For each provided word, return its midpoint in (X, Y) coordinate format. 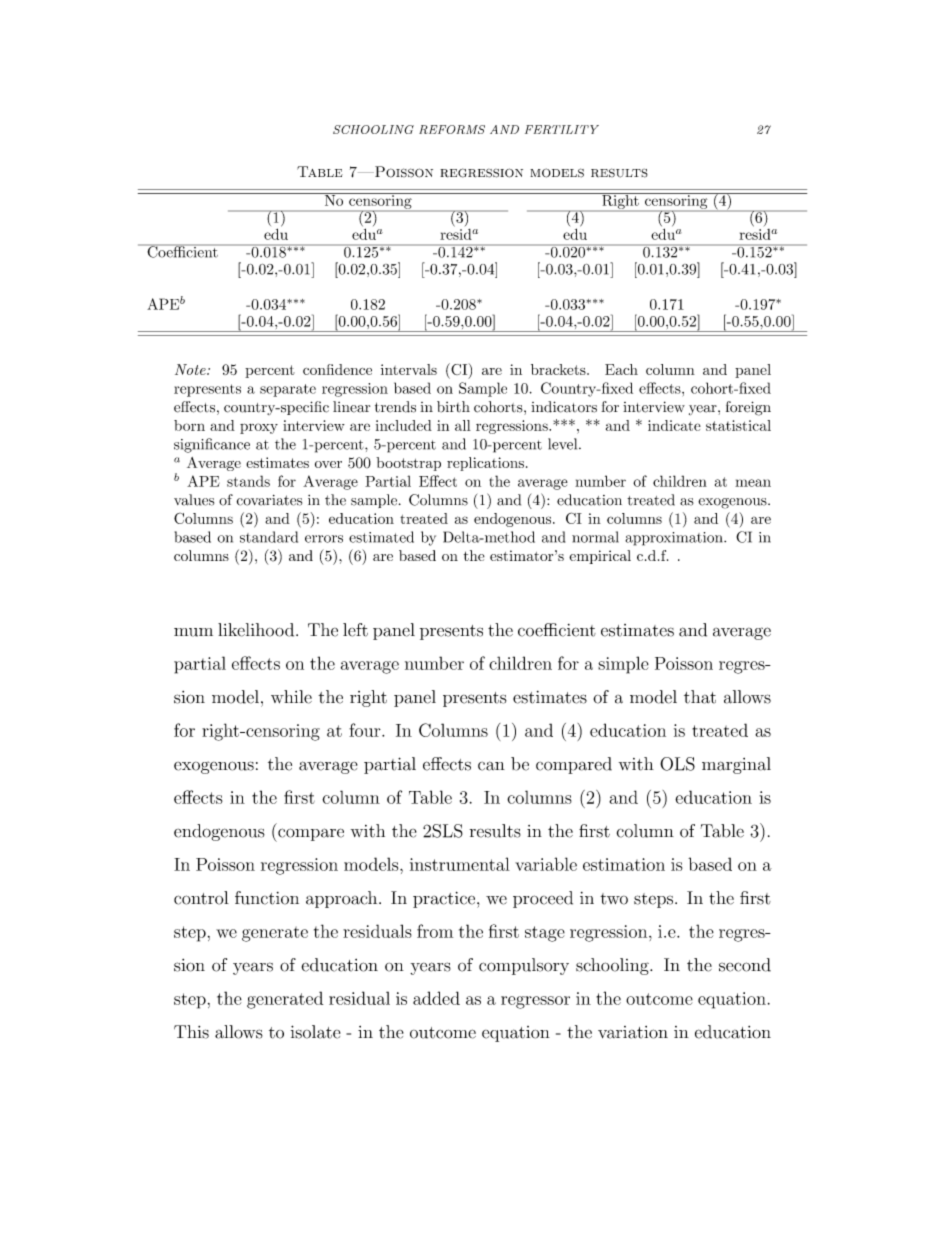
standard (269, 537)
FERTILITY (562, 129)
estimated (381, 537)
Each (621, 369)
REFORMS (452, 129)
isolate (315, 1032)
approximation (675, 539)
